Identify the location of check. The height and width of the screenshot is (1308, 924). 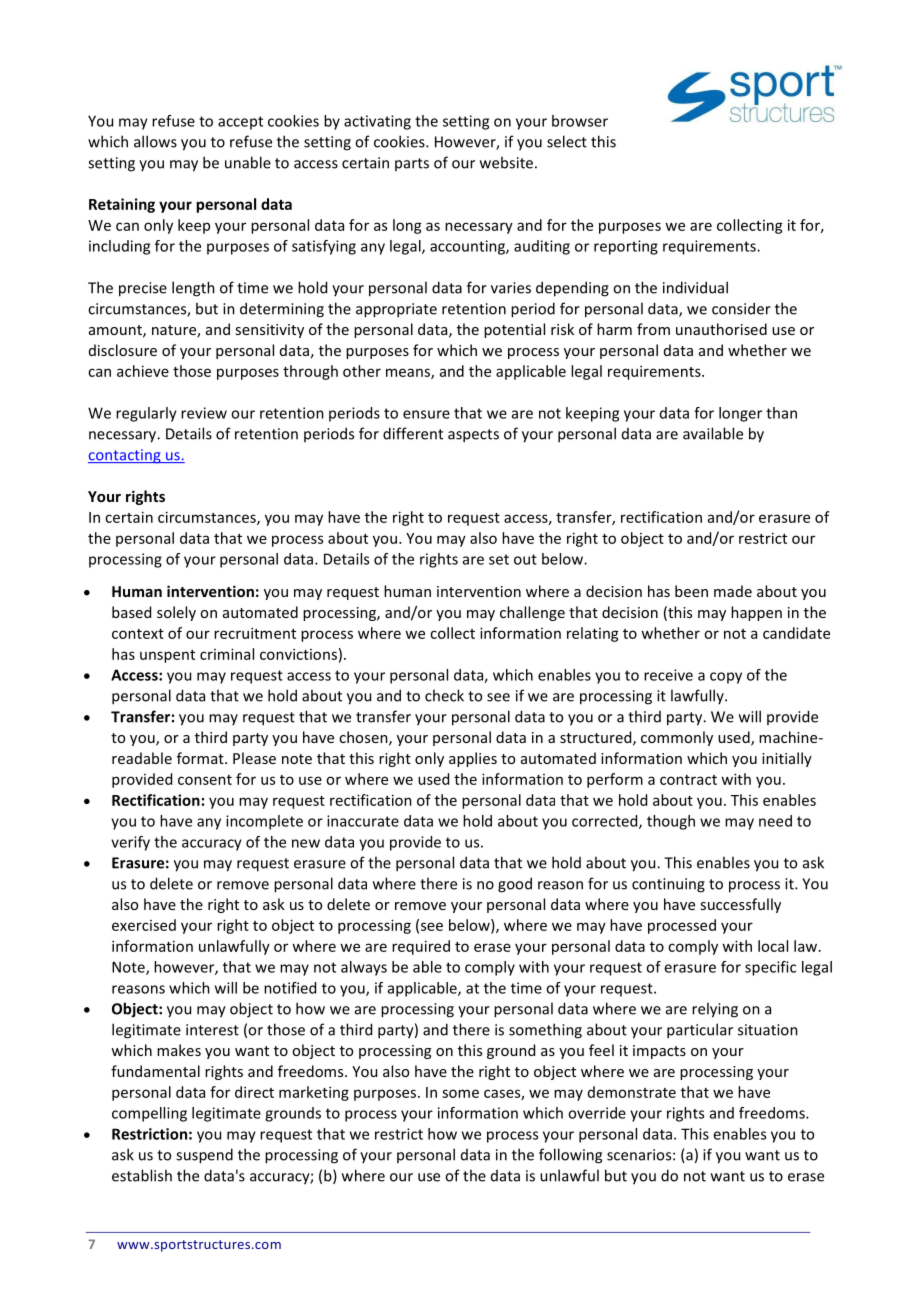
(444, 695).
